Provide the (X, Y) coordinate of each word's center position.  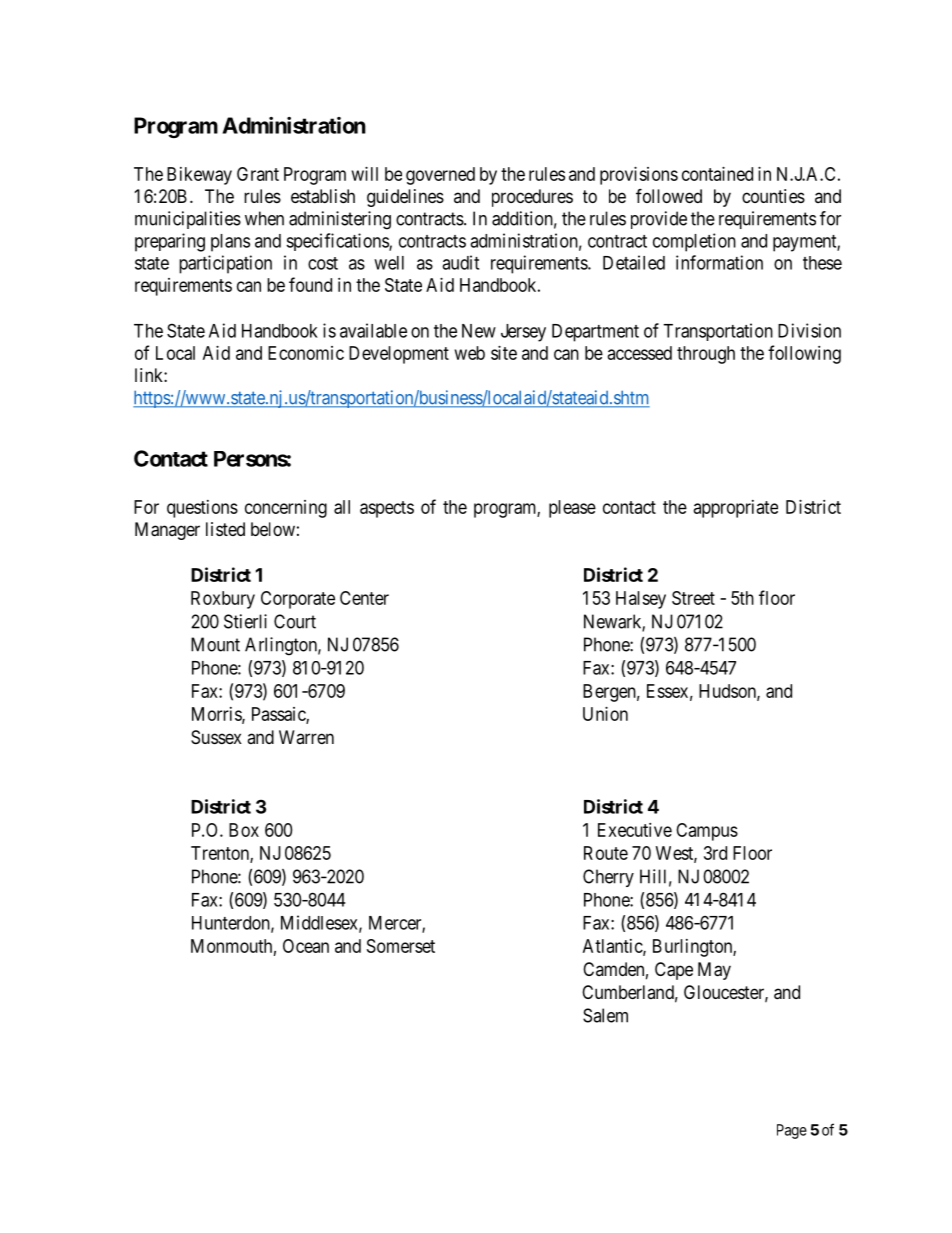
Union (605, 714)
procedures (532, 198)
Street (693, 598)
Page (792, 1131)
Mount (215, 644)
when (264, 218)
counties (773, 196)
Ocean (306, 946)
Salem (605, 1015)
